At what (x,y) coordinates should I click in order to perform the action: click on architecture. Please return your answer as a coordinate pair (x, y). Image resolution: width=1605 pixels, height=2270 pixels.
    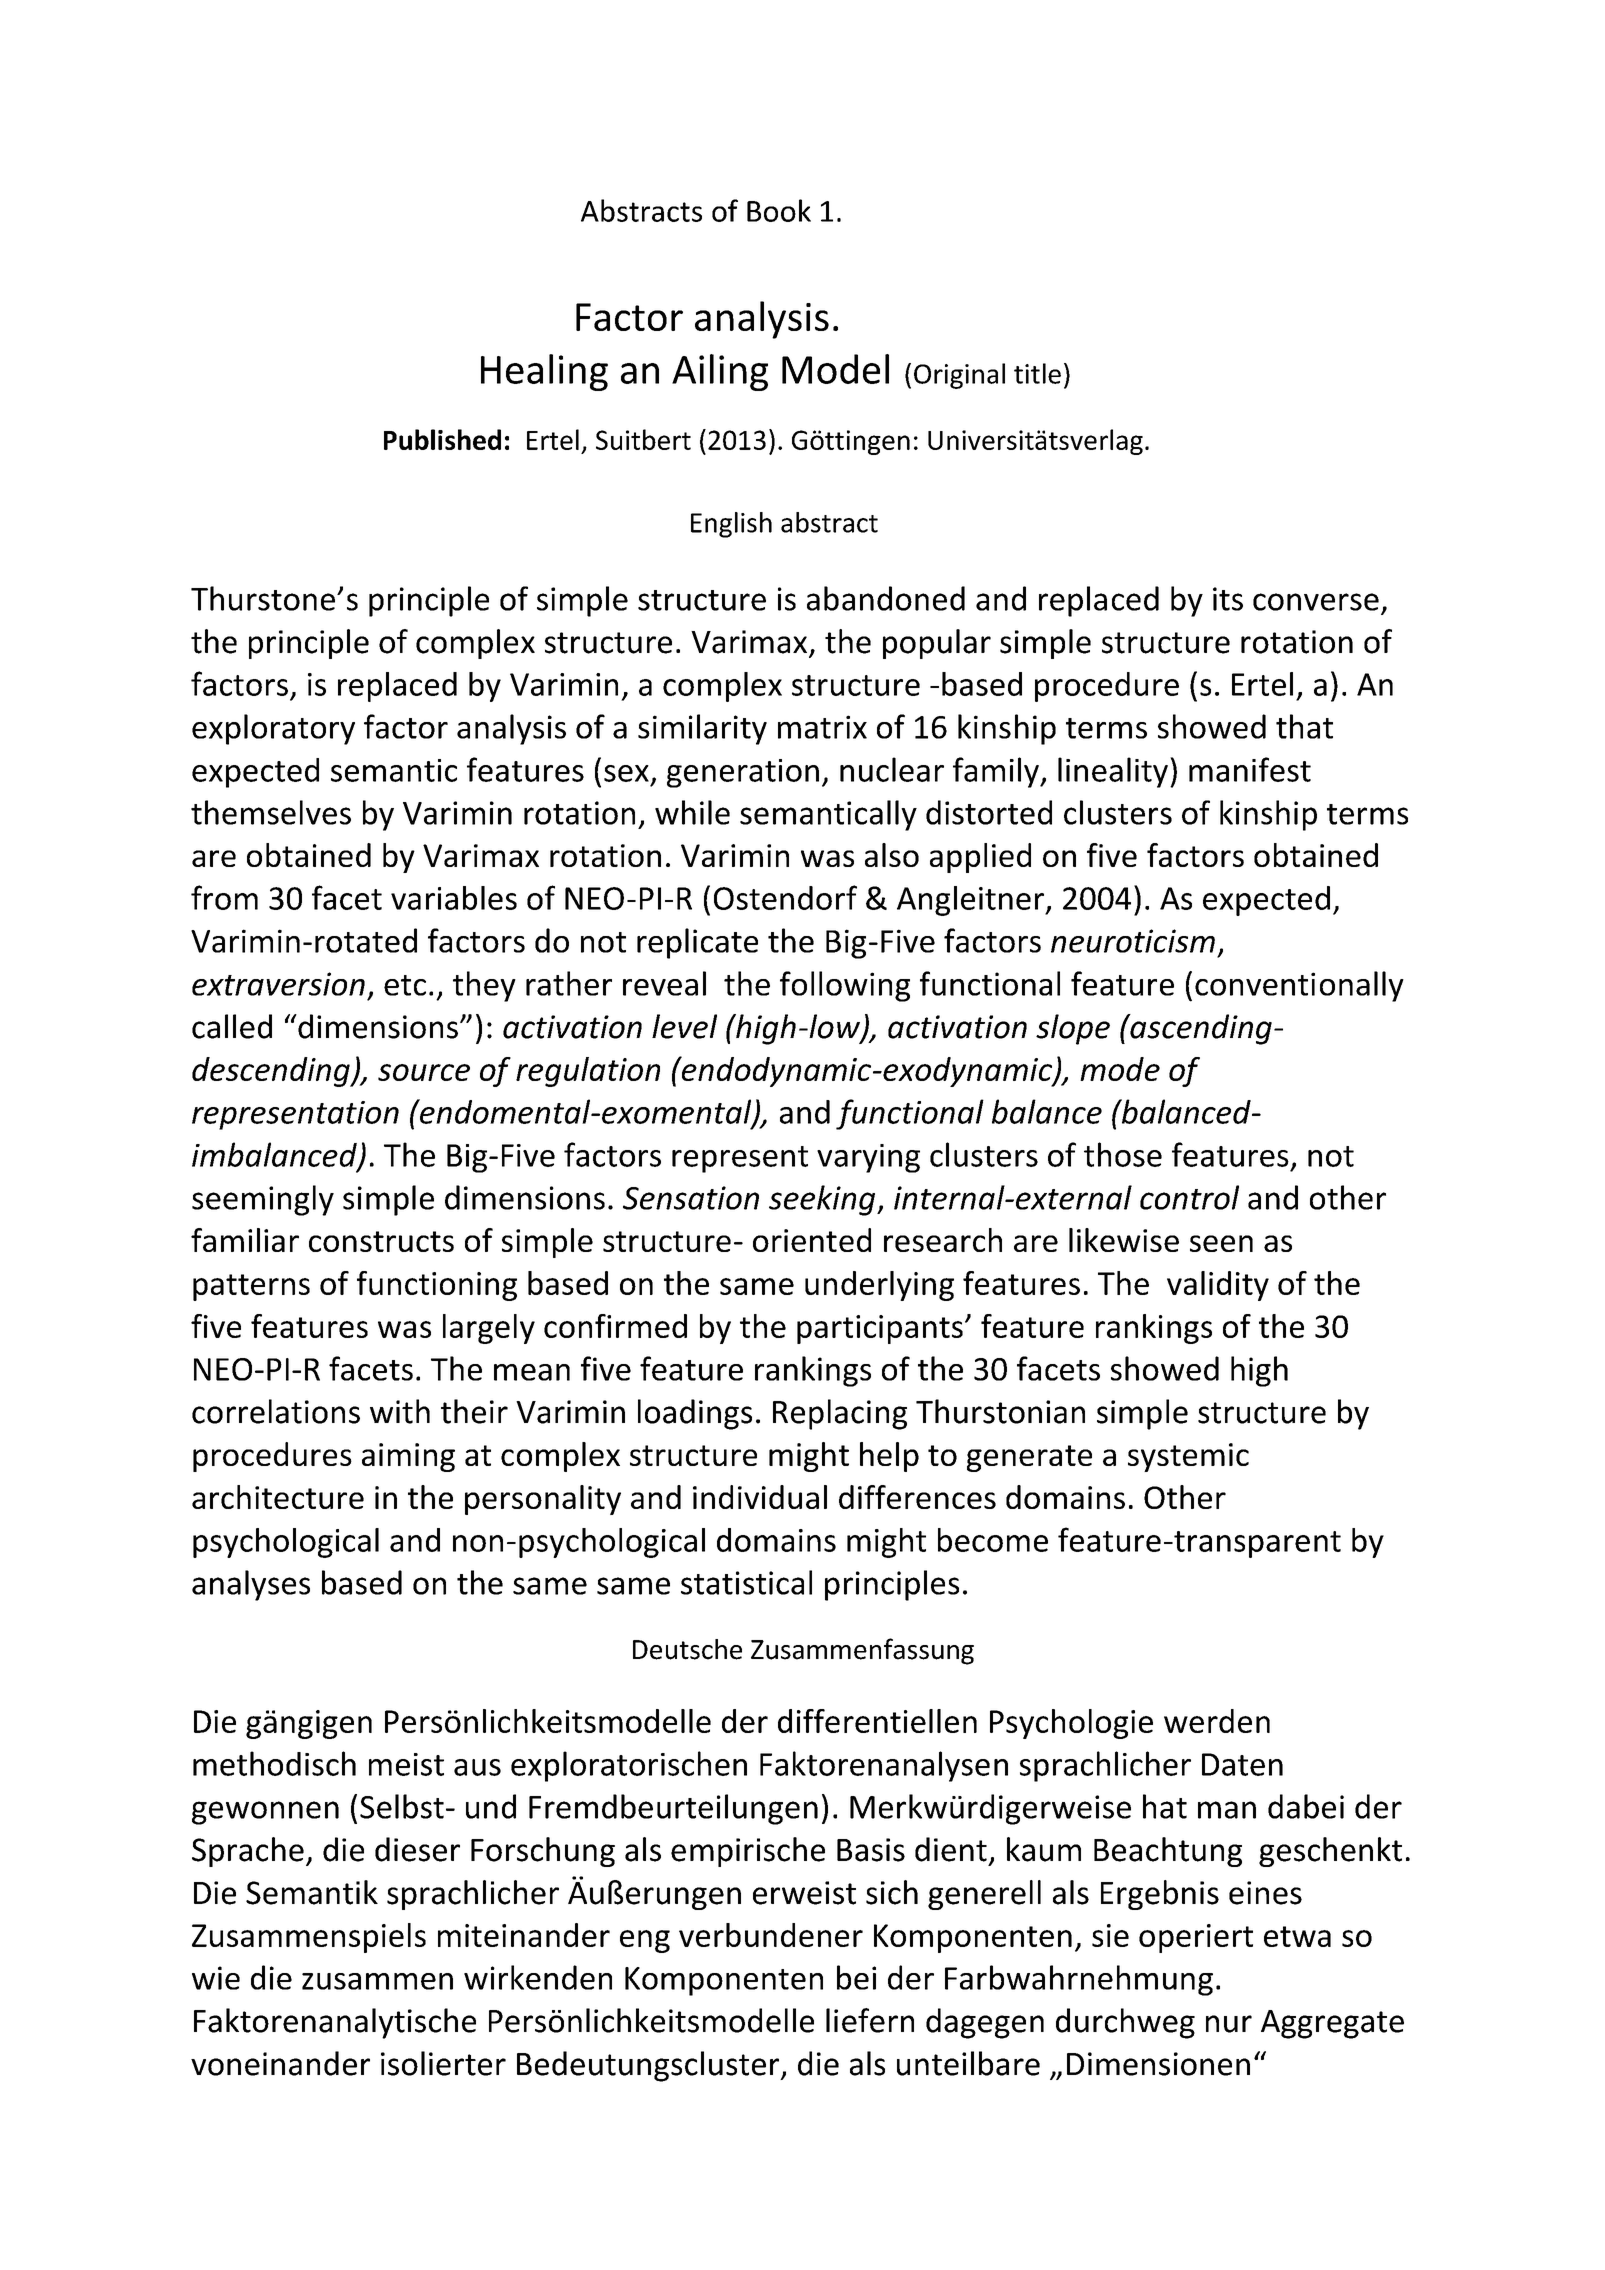
    Looking at the image, I should click on (278, 1497).
